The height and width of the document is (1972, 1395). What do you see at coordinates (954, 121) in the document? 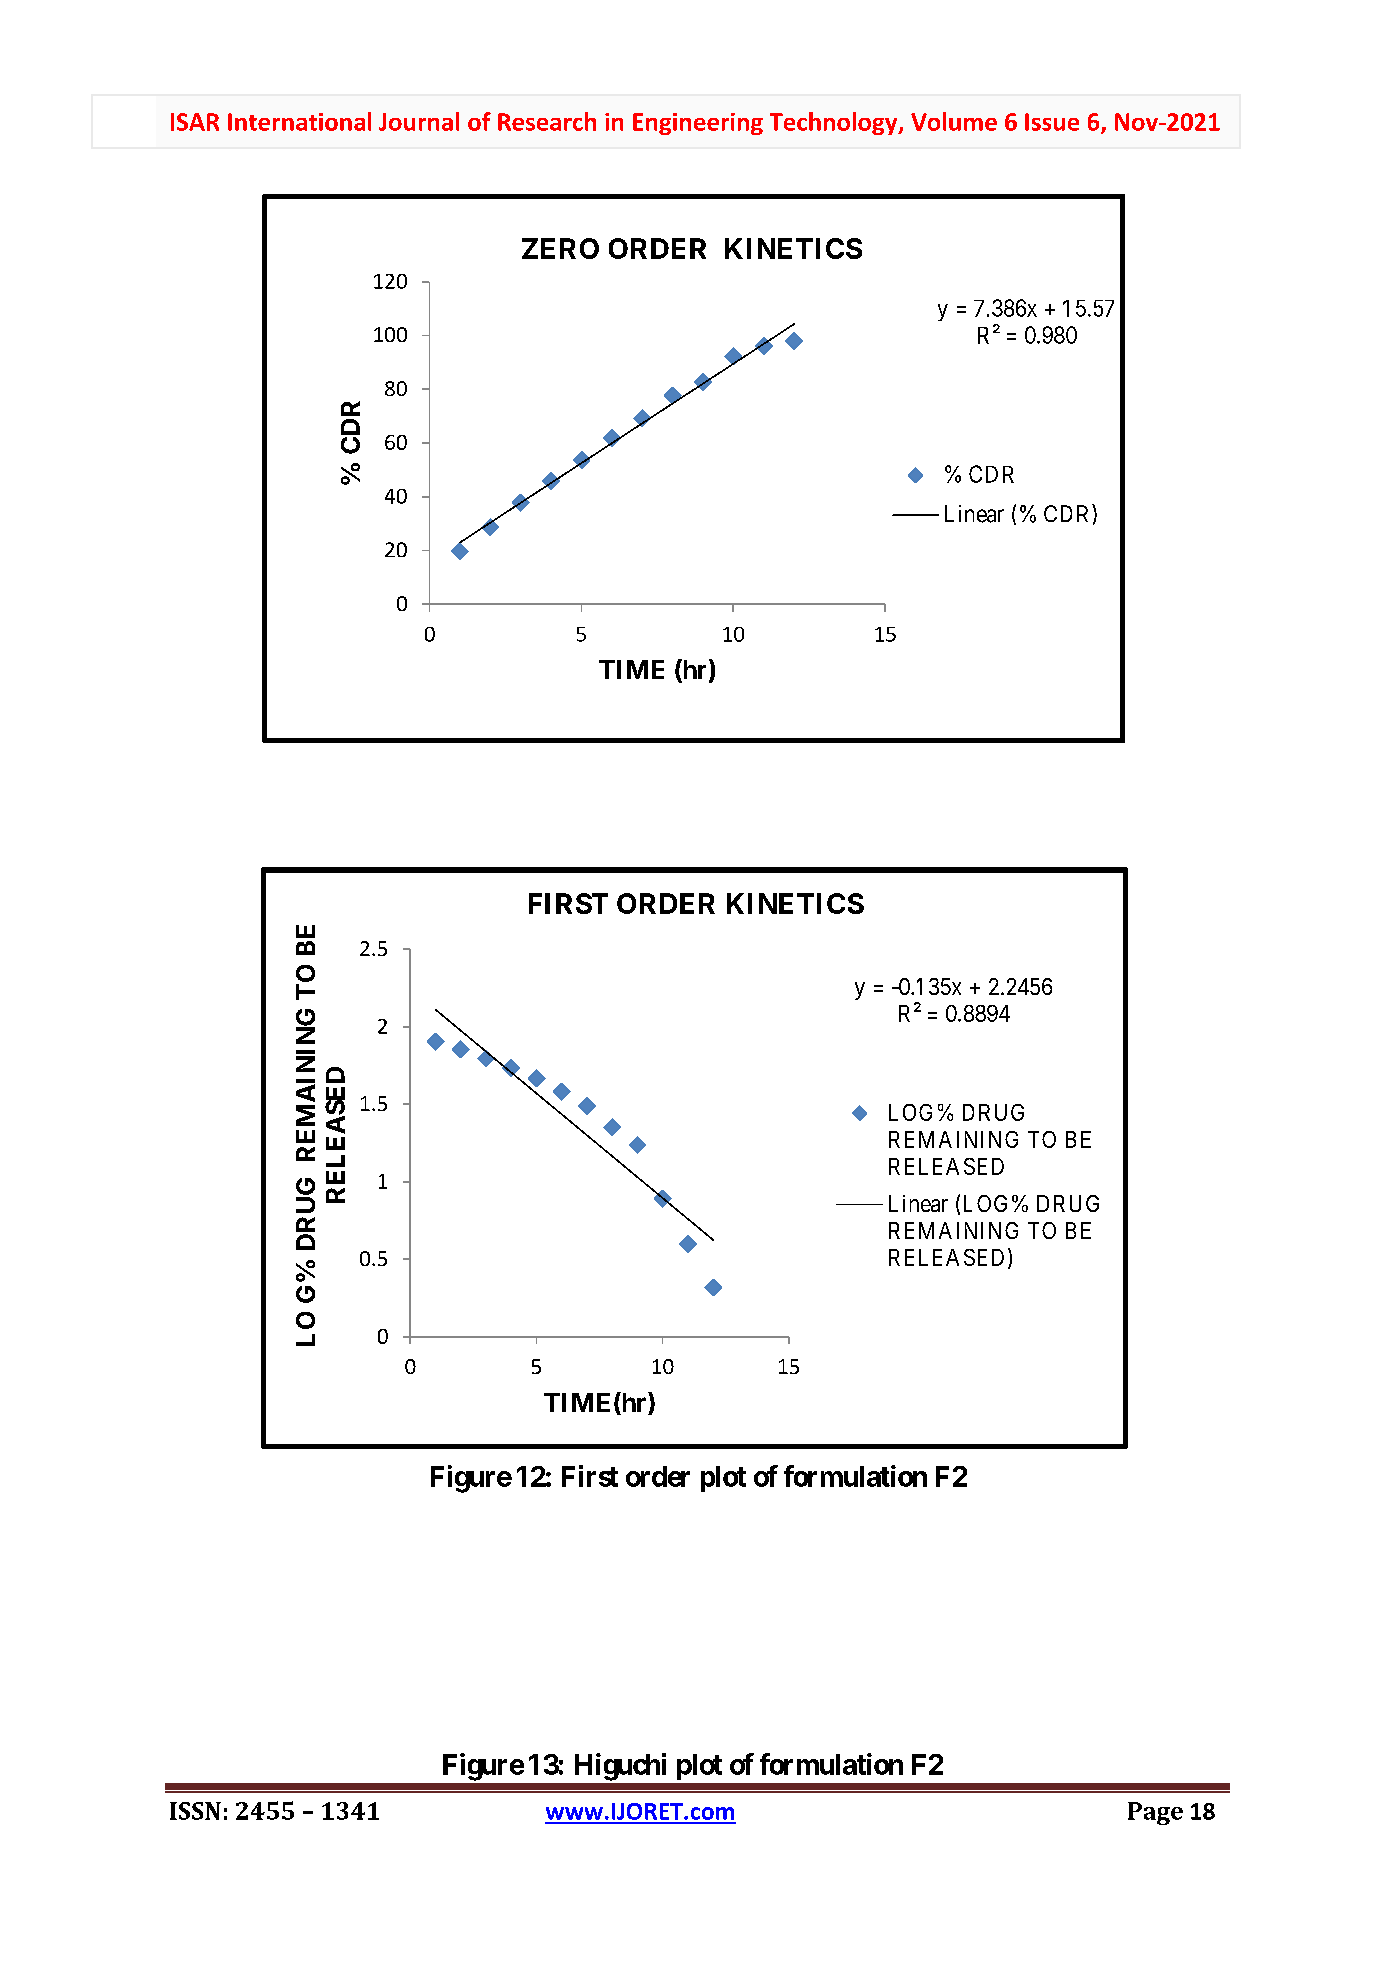
I see `Volume` at bounding box center [954, 121].
